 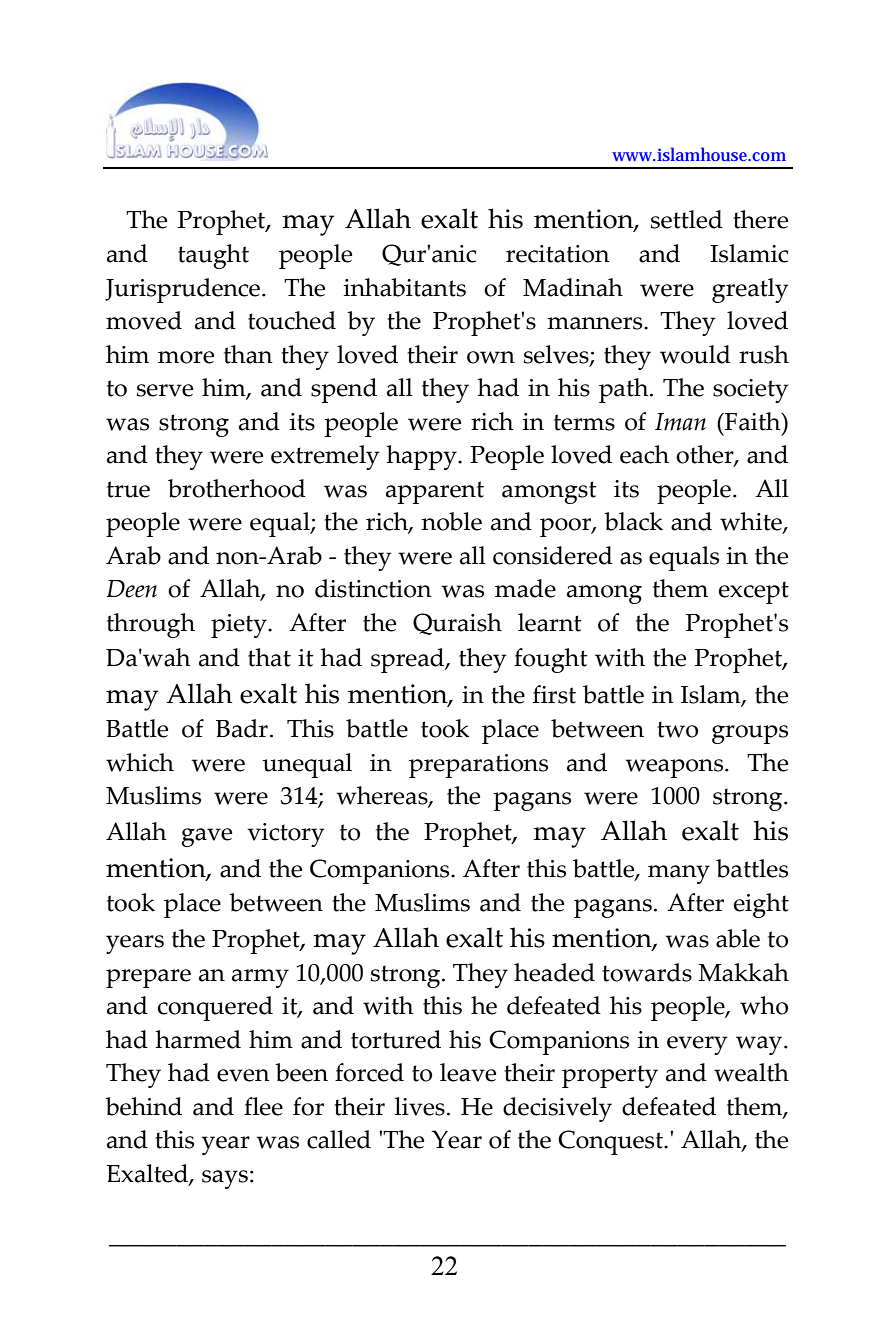 What do you see at coordinates (478, 766) in the screenshot?
I see `preparations` at bounding box center [478, 766].
